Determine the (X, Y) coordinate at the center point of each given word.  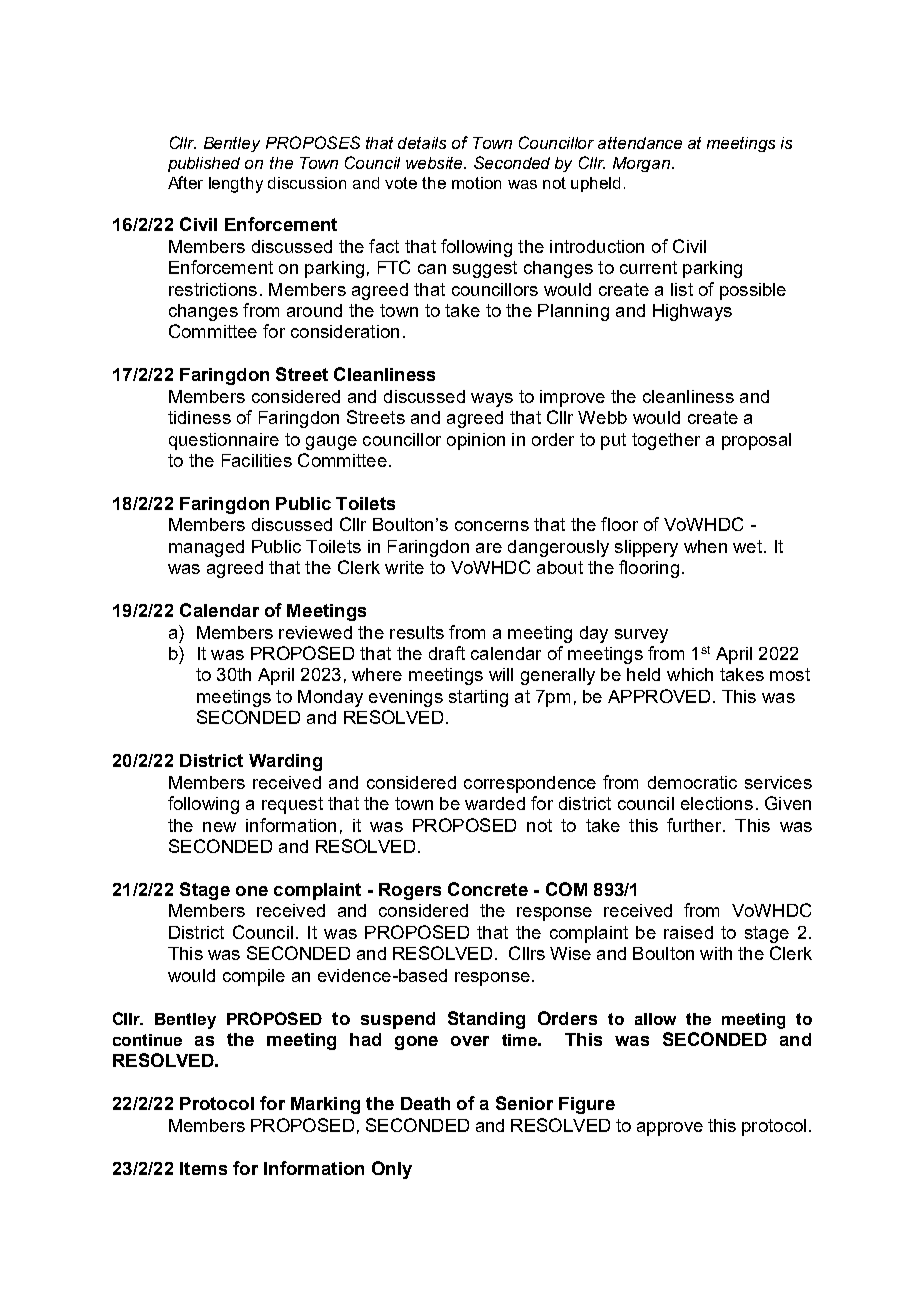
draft (447, 653)
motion (476, 183)
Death (425, 1103)
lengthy (236, 185)
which (690, 674)
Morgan (643, 164)
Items (203, 1168)
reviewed (315, 632)
